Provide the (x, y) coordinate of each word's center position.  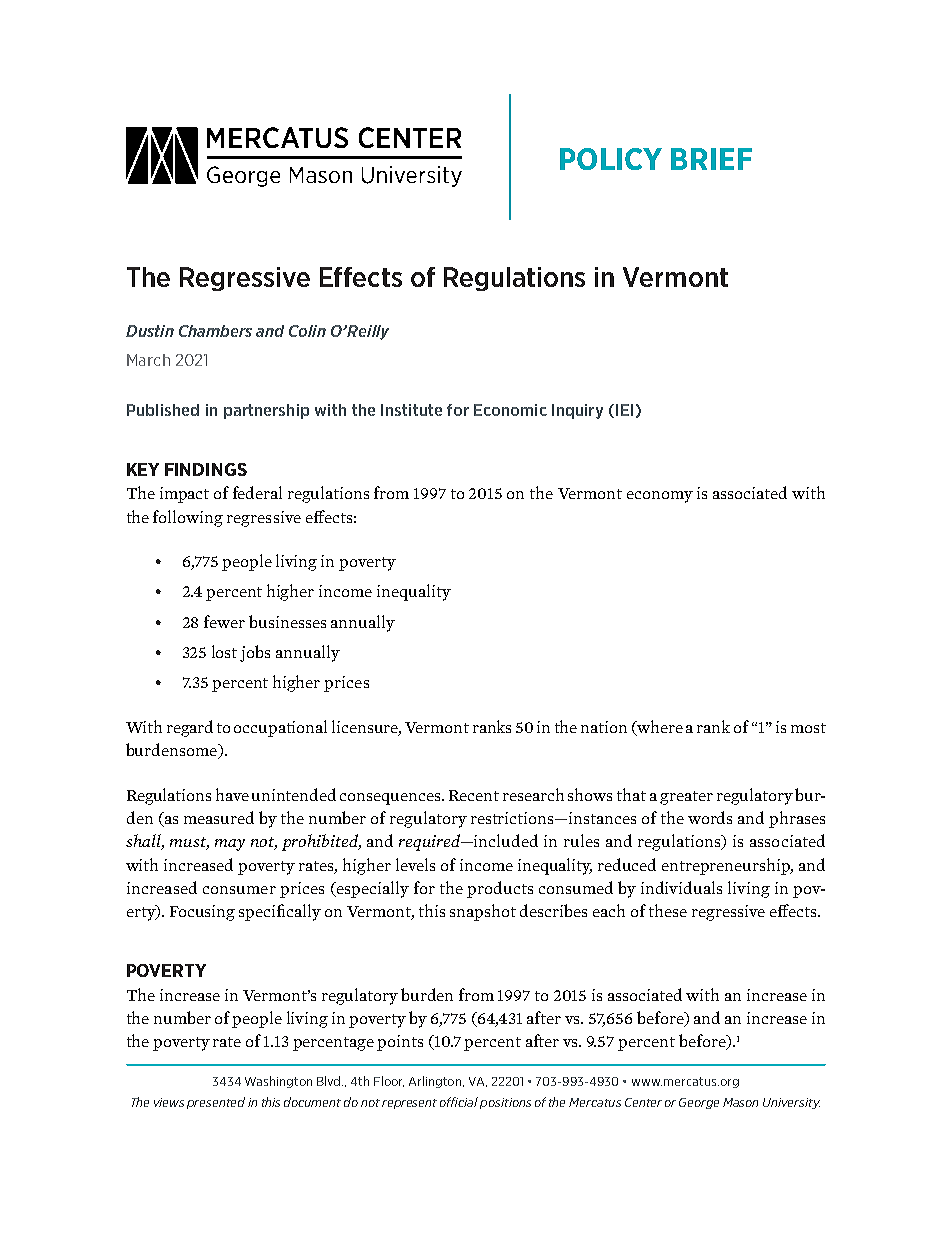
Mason (740, 1102)
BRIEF (711, 159)
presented (216, 1103)
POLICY (611, 159)
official (459, 1102)
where (659, 728)
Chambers (215, 331)
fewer (224, 621)
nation (604, 727)
